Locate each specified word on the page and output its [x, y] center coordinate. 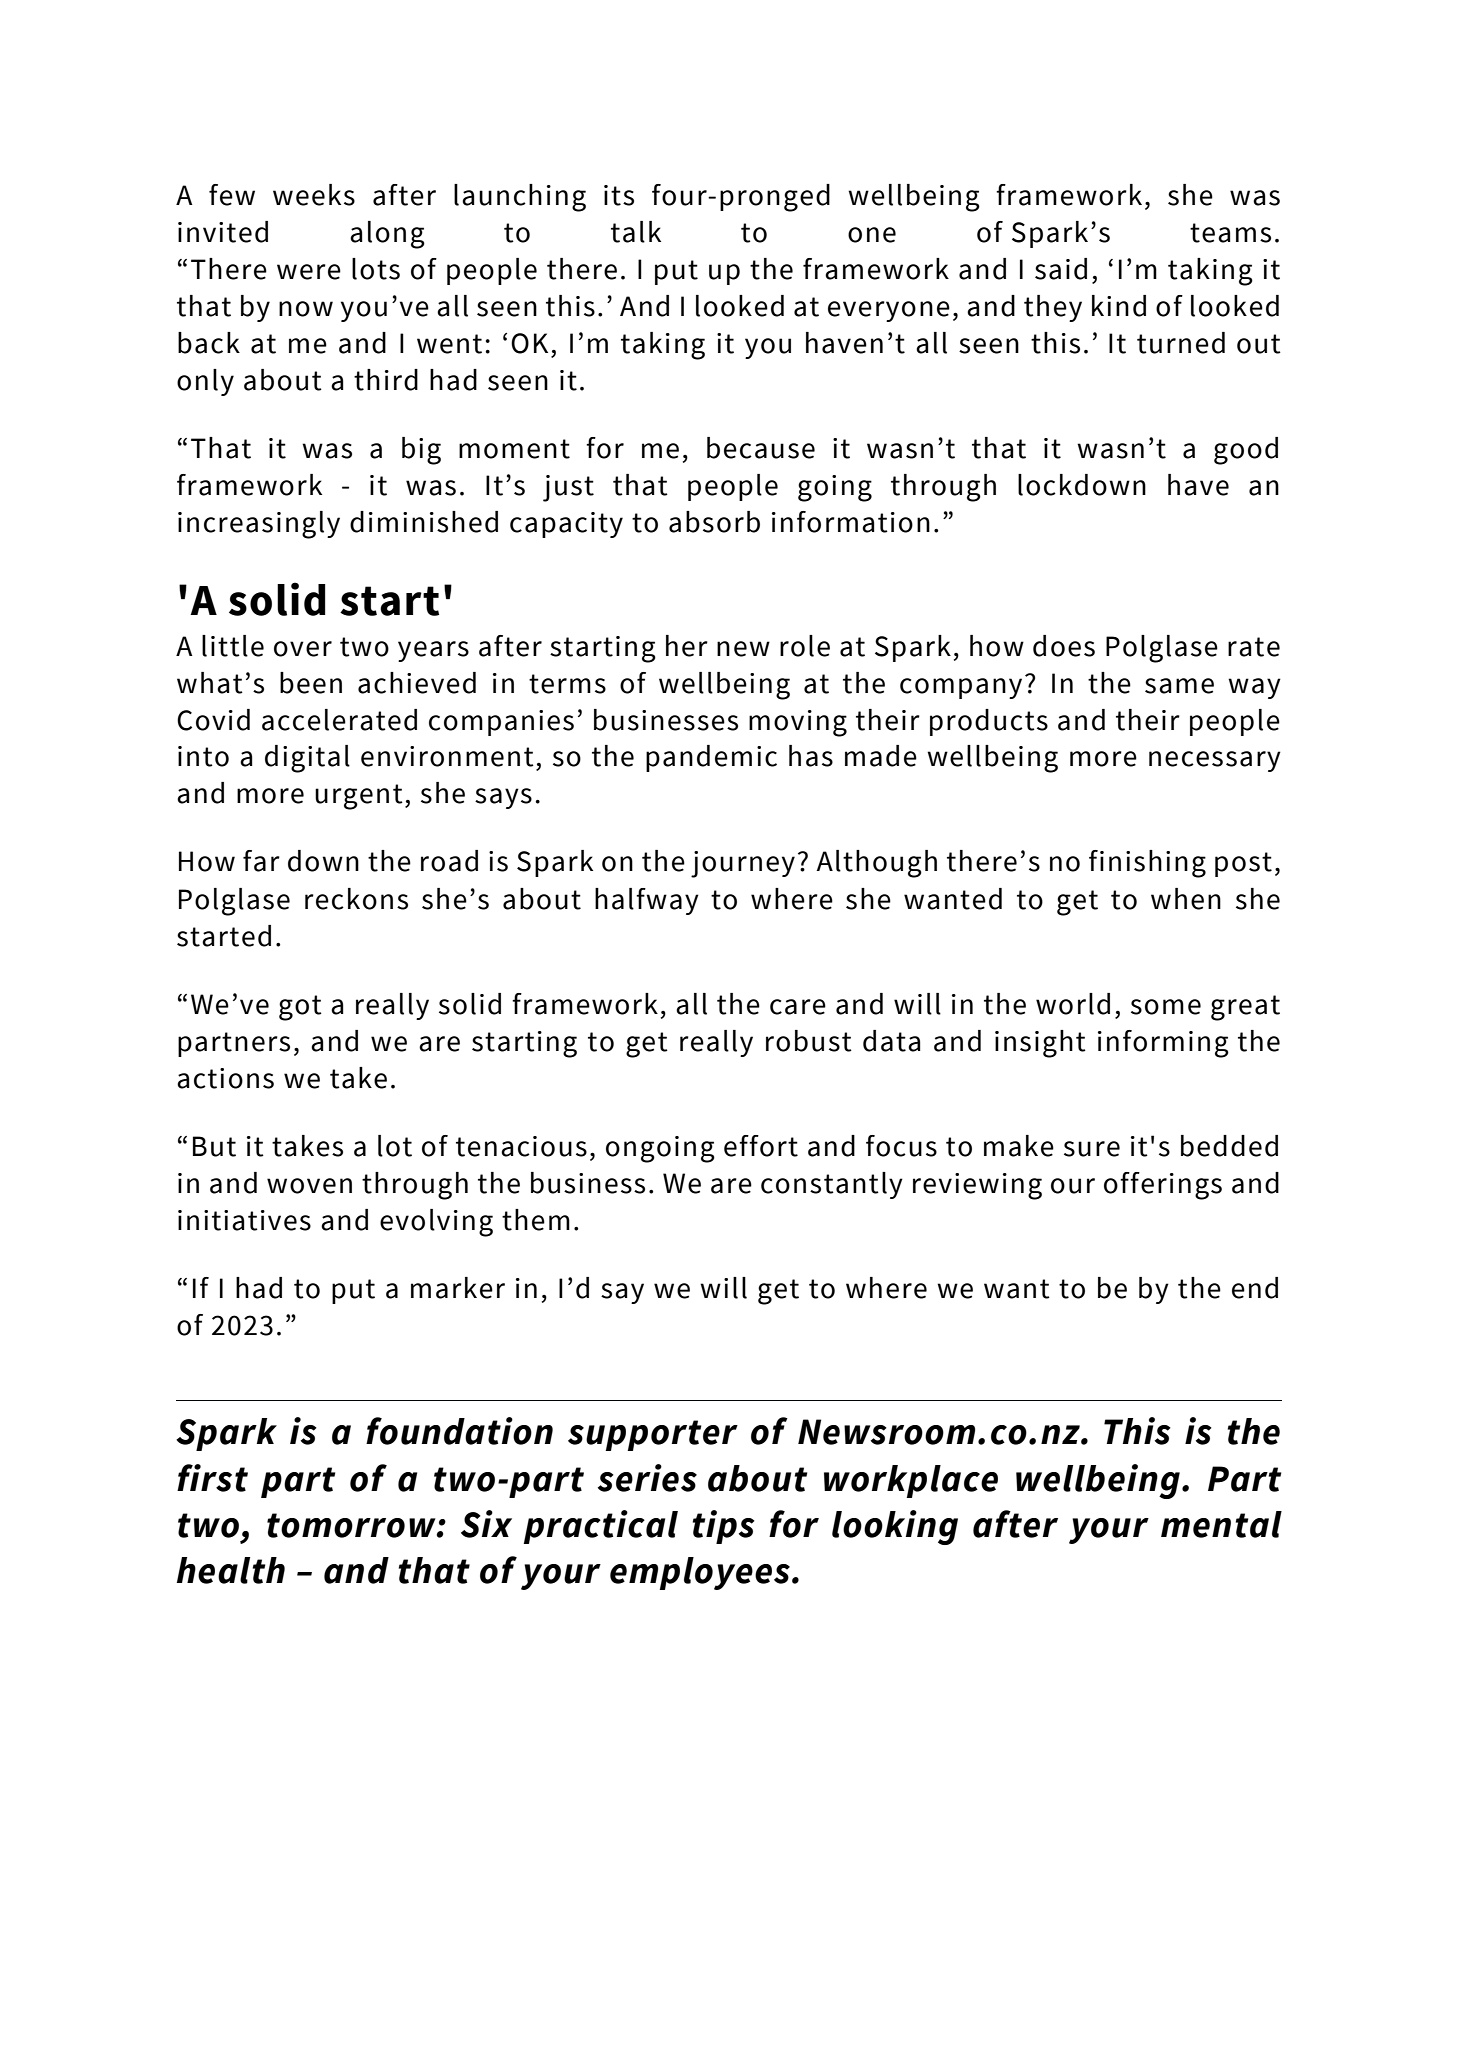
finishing [1147, 864]
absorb [714, 522]
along [387, 235]
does [1064, 646]
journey [743, 864]
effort [761, 1146]
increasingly [259, 525]
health [231, 1570]
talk [636, 232]
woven [309, 1186]
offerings [1163, 1186]
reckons [356, 899]
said [1061, 269]
